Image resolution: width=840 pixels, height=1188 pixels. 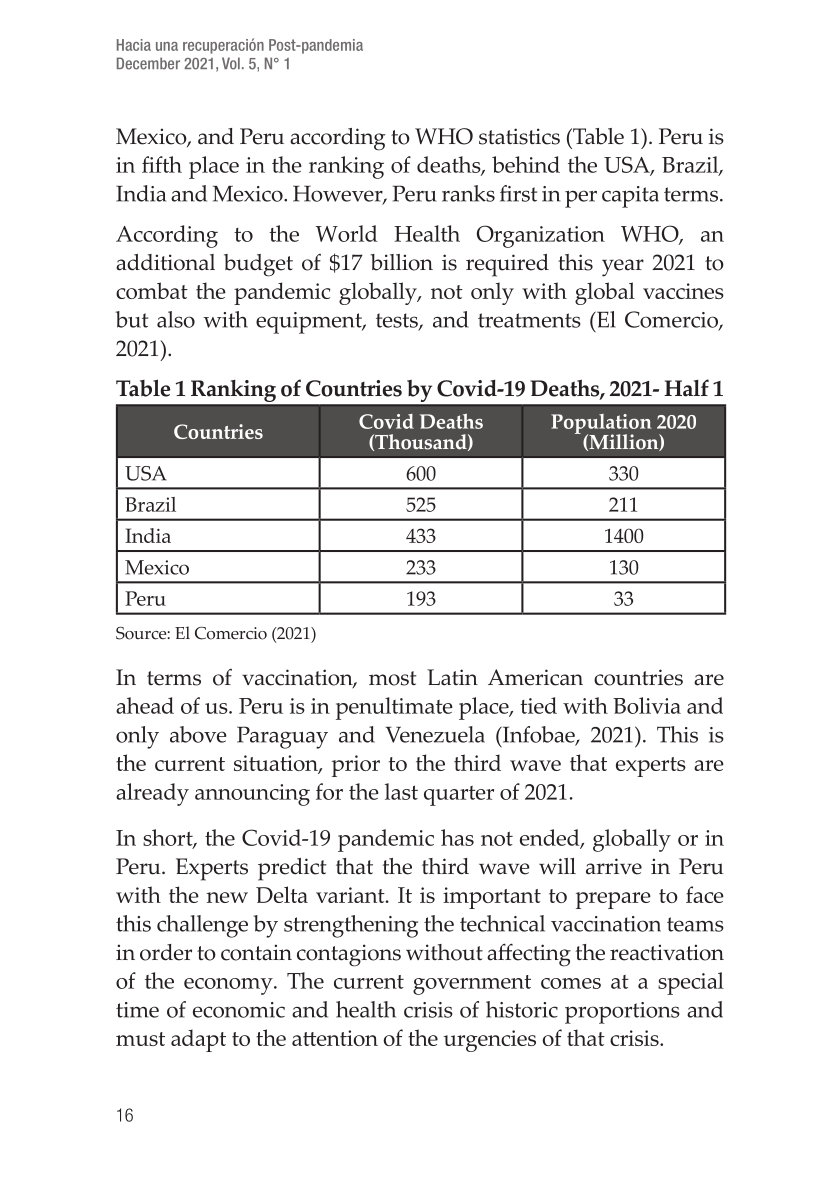 What do you see at coordinates (647, 705) in the document?
I see `Bolivia` at bounding box center [647, 705].
